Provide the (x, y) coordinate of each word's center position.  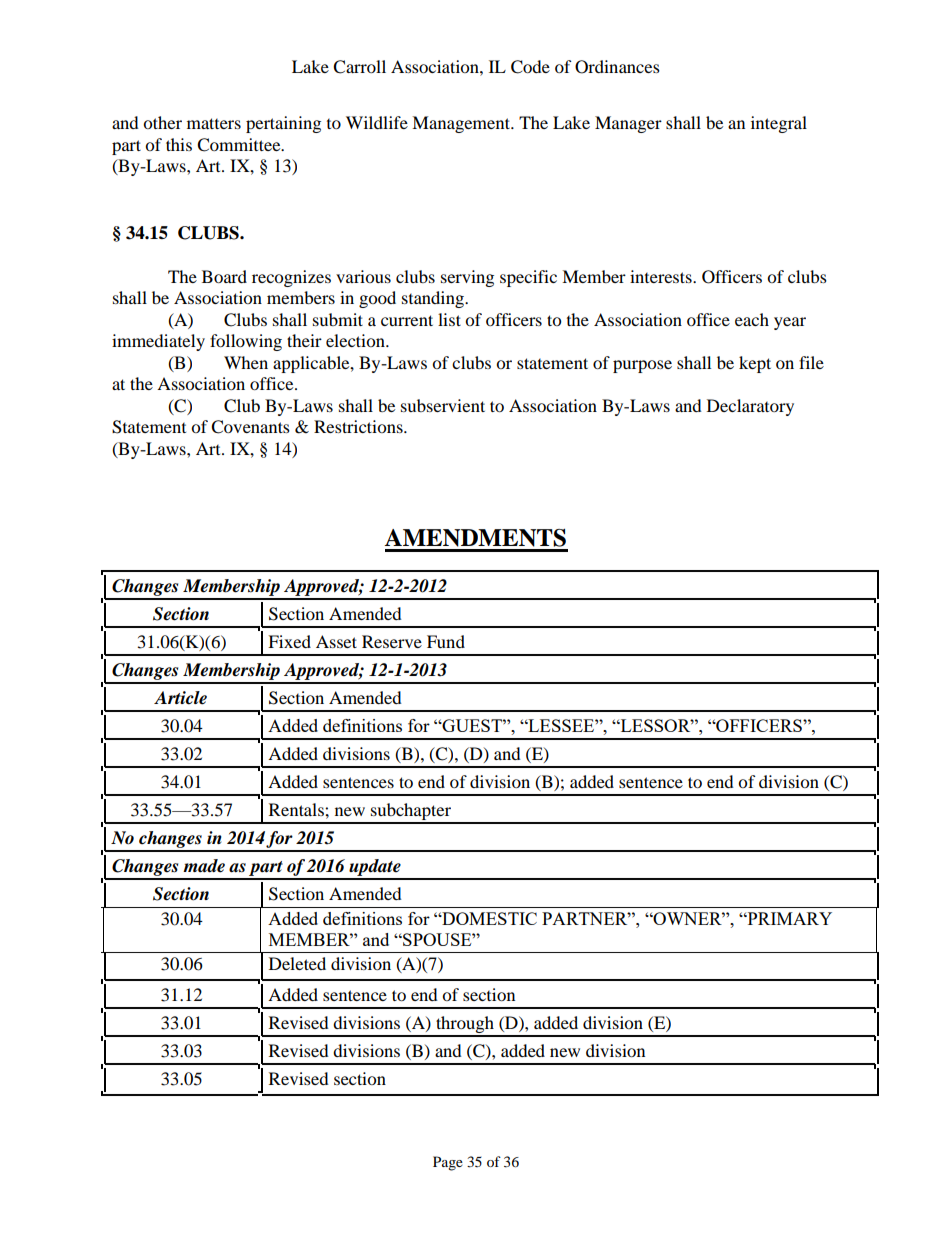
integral (779, 124)
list (449, 319)
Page (448, 1163)
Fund (446, 641)
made (204, 866)
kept (755, 364)
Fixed (289, 641)
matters (214, 123)
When (246, 362)
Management (462, 124)
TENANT (561, 747)
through (465, 1026)
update (375, 869)
